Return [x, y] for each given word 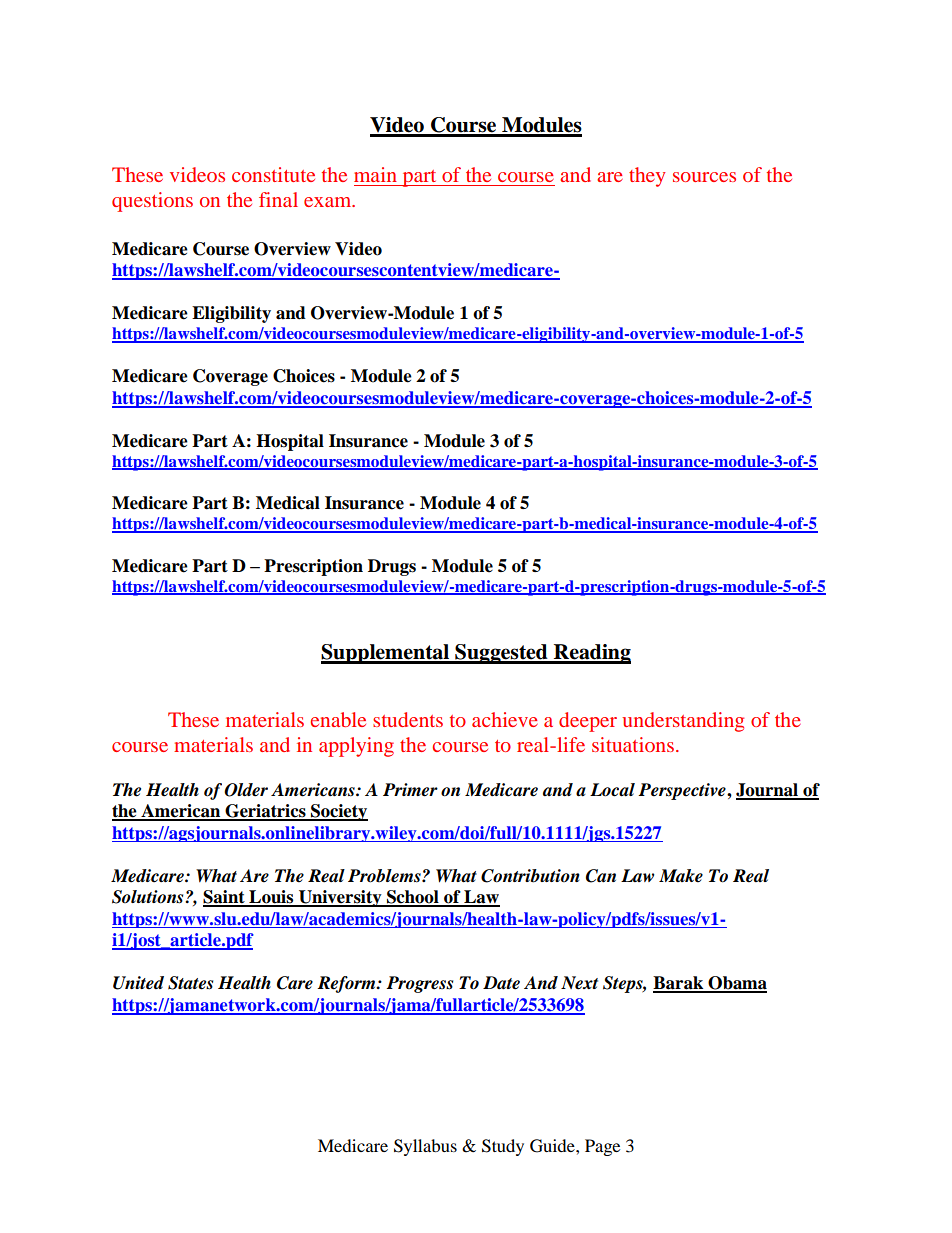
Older [246, 790]
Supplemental [386, 654]
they [647, 177]
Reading [591, 654]
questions [152, 202]
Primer [410, 790]
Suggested [501, 654]
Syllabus [425, 1147]
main [375, 174]
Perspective [683, 791]
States [190, 983]
